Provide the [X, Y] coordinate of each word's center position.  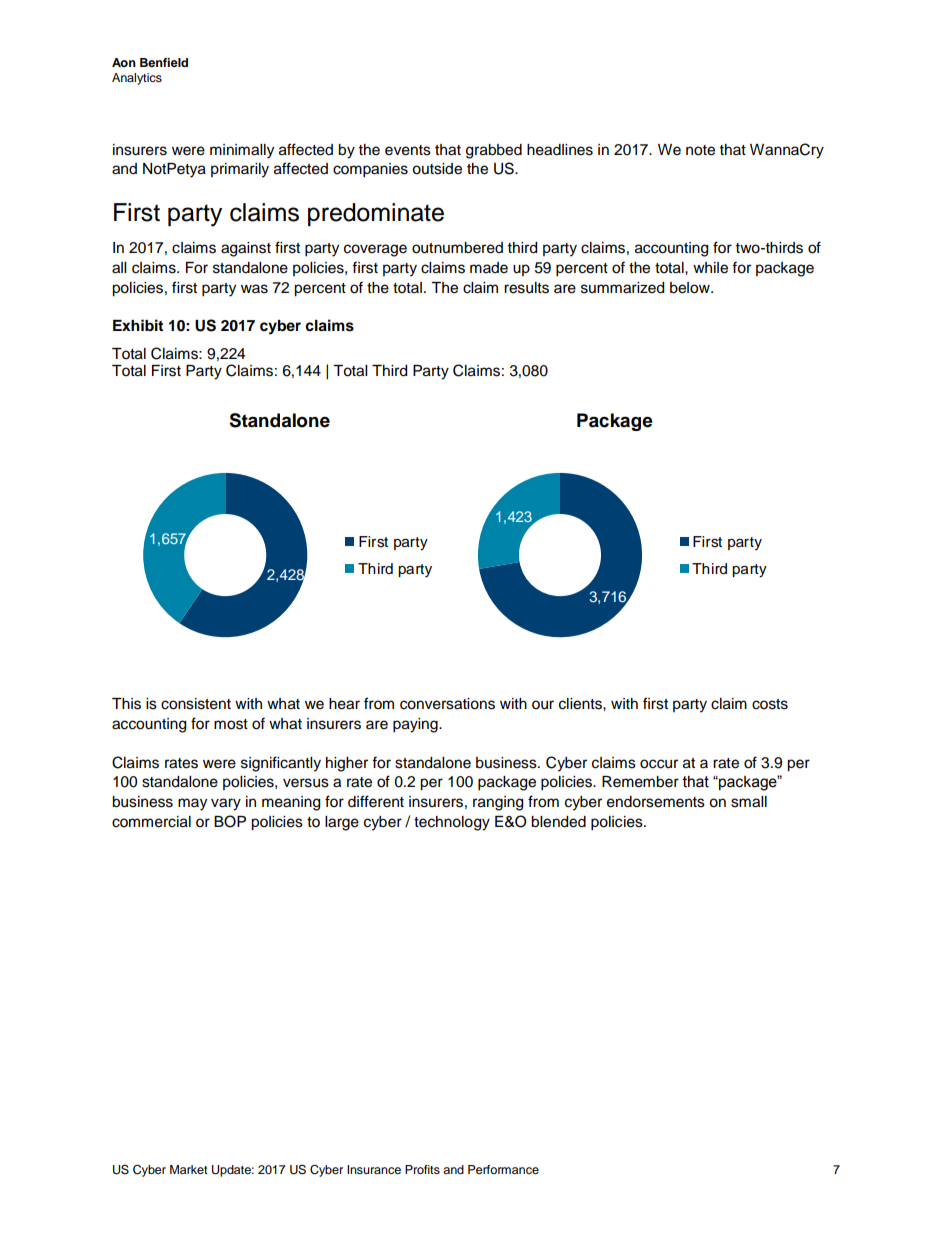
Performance [503, 1169]
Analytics [137, 79]
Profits [422, 1169]
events [408, 150]
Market [189, 1169]
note [700, 150]
